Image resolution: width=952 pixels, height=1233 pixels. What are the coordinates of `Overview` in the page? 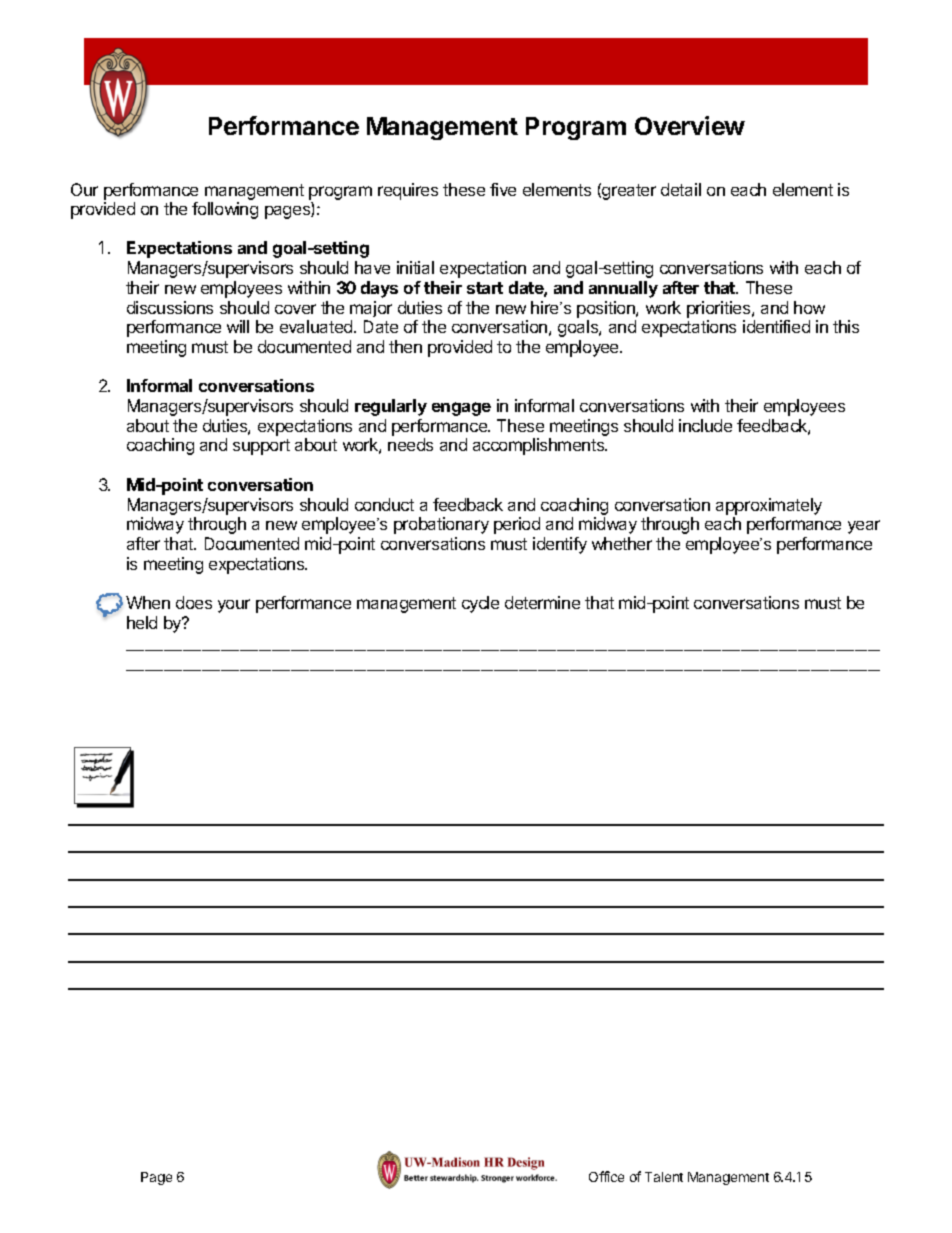 It's located at (690, 125).
